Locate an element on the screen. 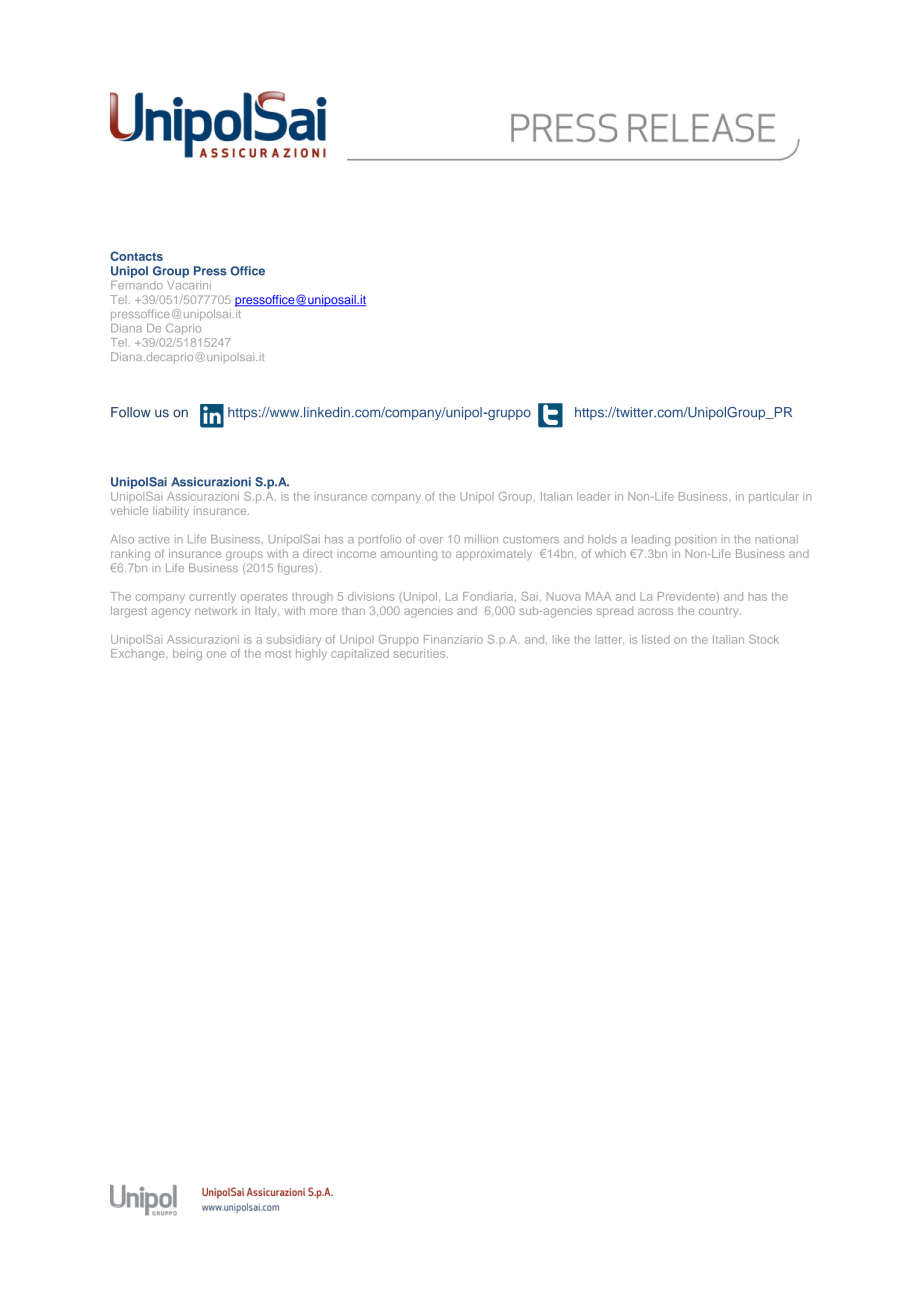  Contacts is located at coordinates (136, 256).
